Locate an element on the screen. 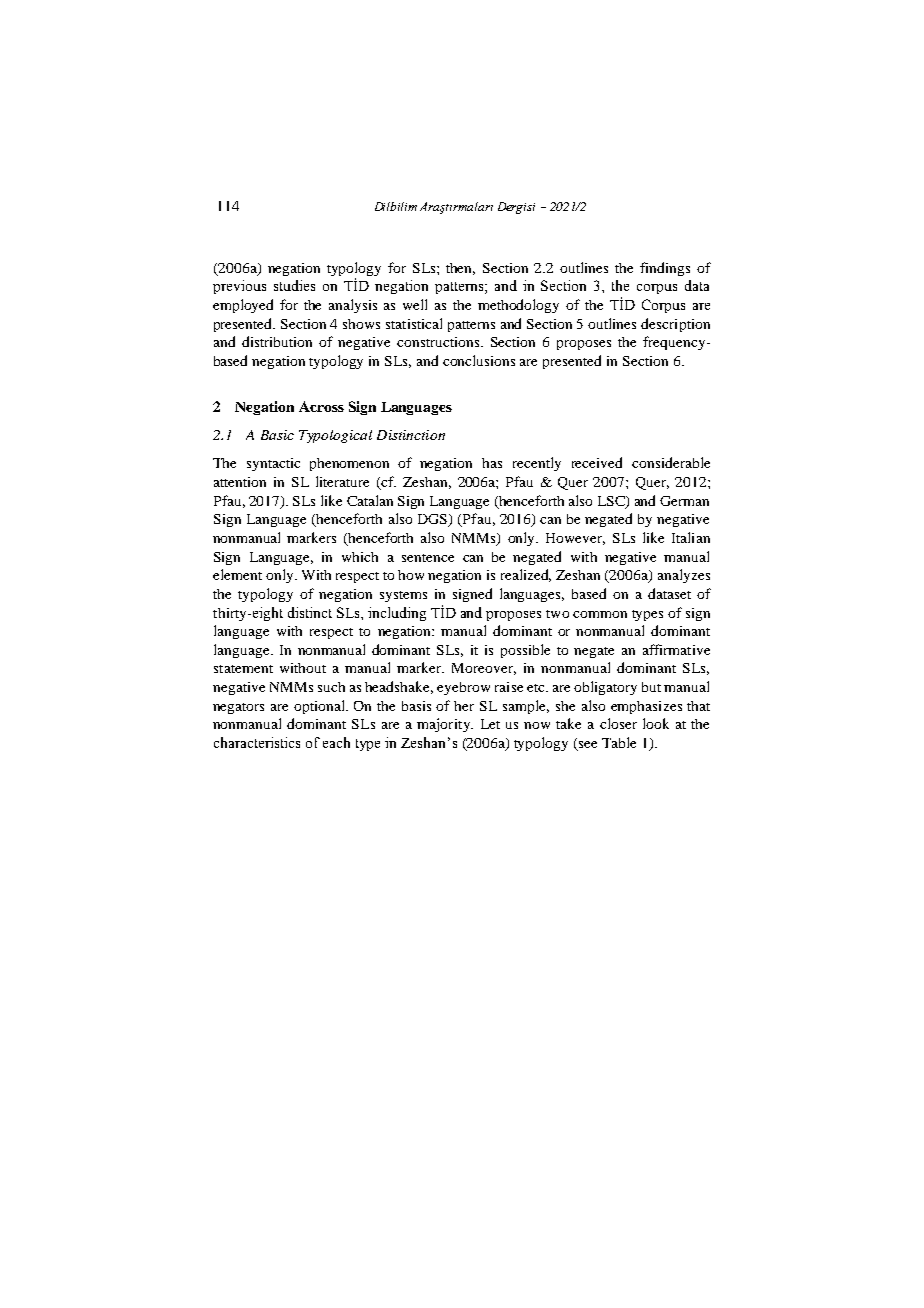  findings is located at coordinates (665, 269).
